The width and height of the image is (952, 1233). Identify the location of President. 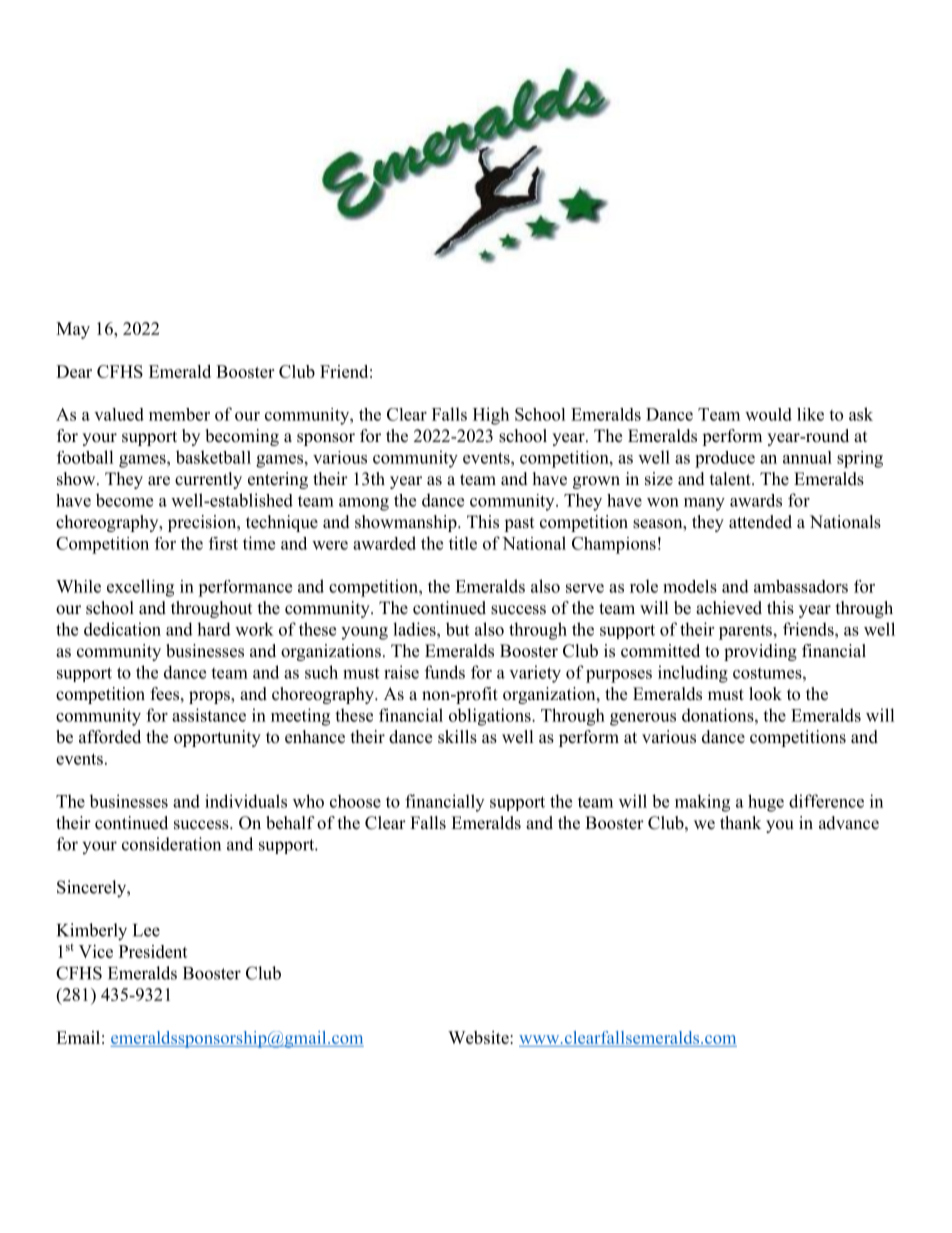
(153, 951).
